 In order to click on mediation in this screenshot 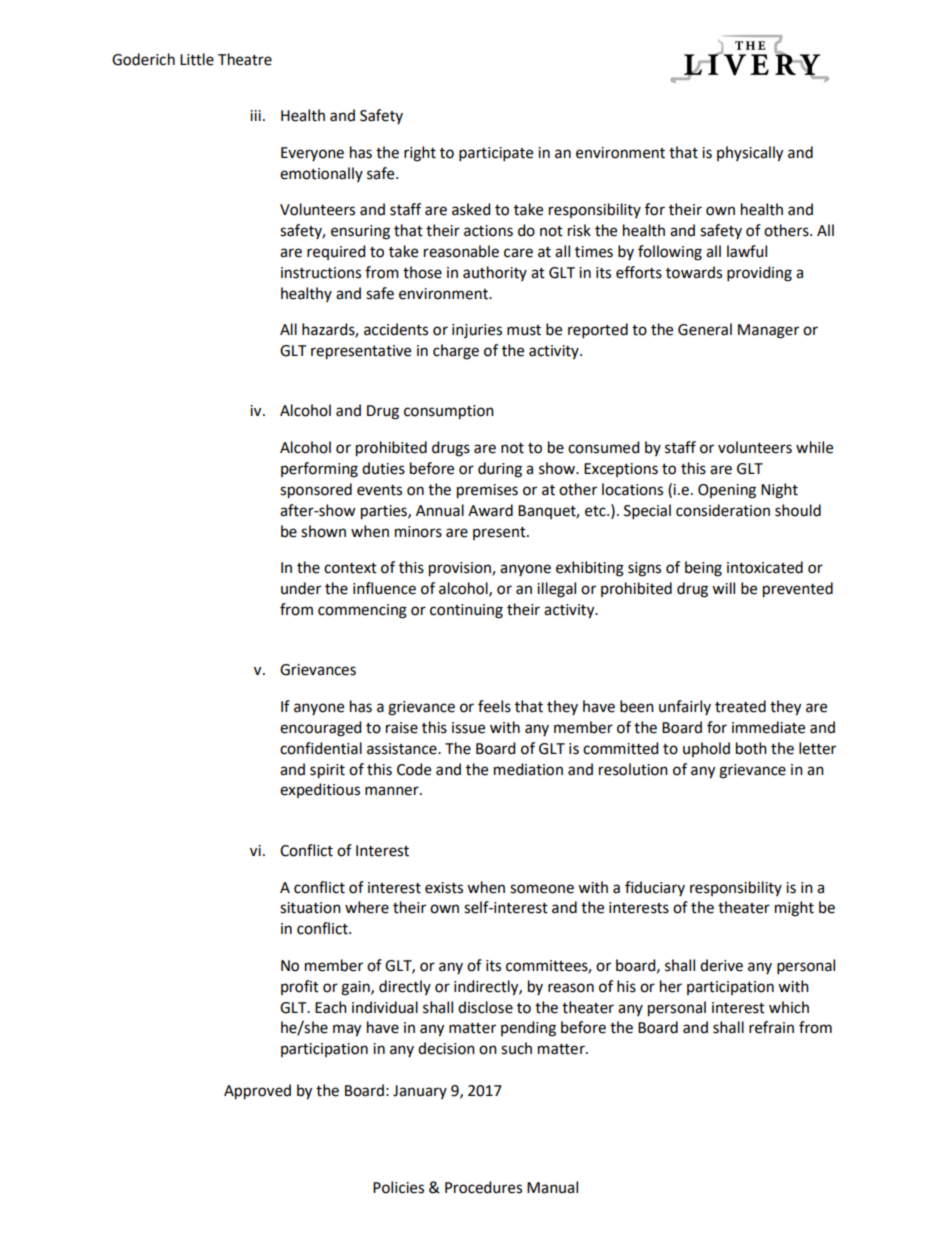, I will do `click(528, 769)`.
